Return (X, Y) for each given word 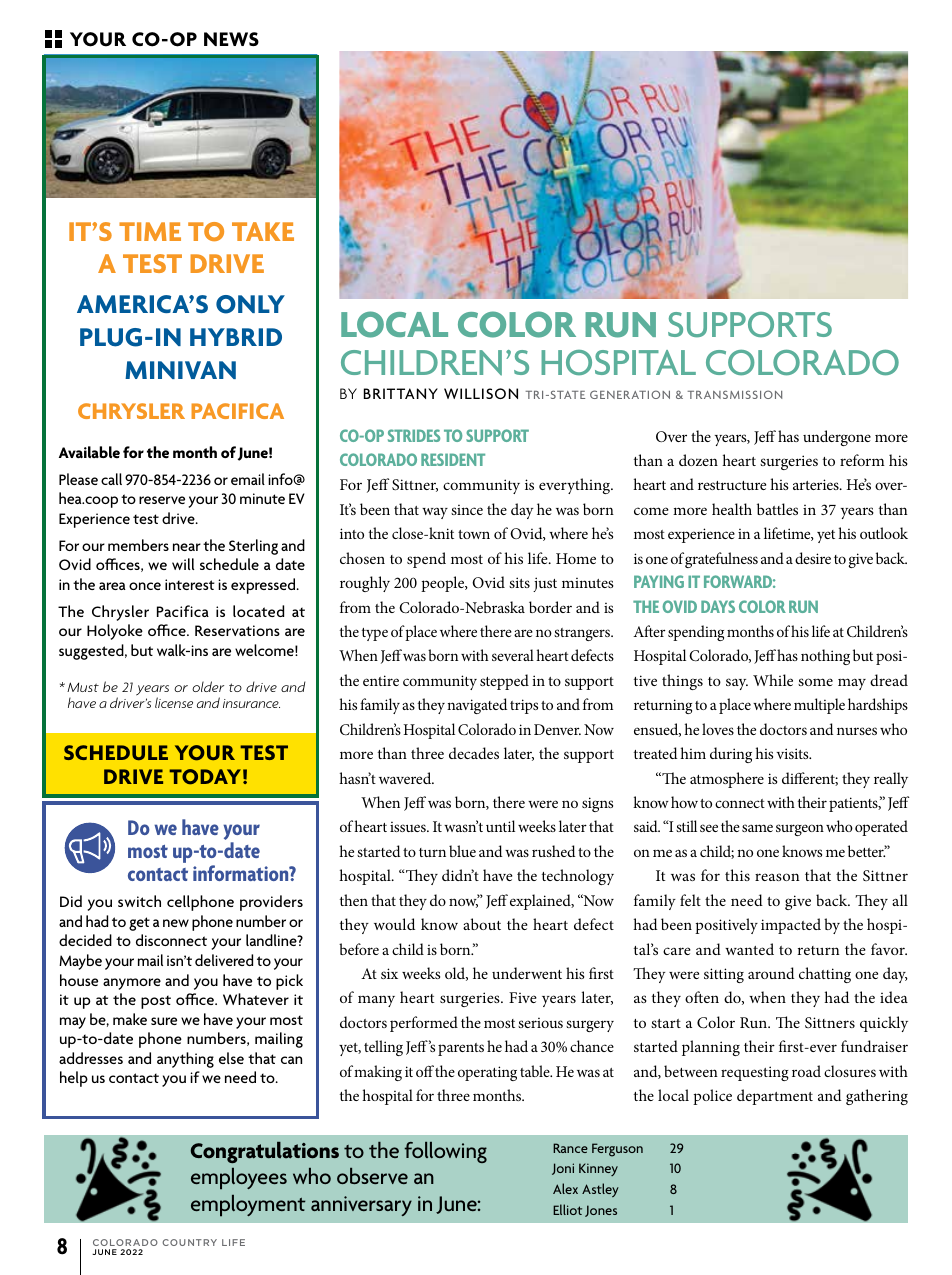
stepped (504, 682)
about (482, 924)
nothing (825, 657)
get (139, 924)
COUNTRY (189, 1242)
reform (862, 460)
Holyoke (115, 632)
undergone (837, 438)
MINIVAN (180, 370)
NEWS (231, 39)
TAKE (263, 231)
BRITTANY (401, 393)
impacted (791, 926)
